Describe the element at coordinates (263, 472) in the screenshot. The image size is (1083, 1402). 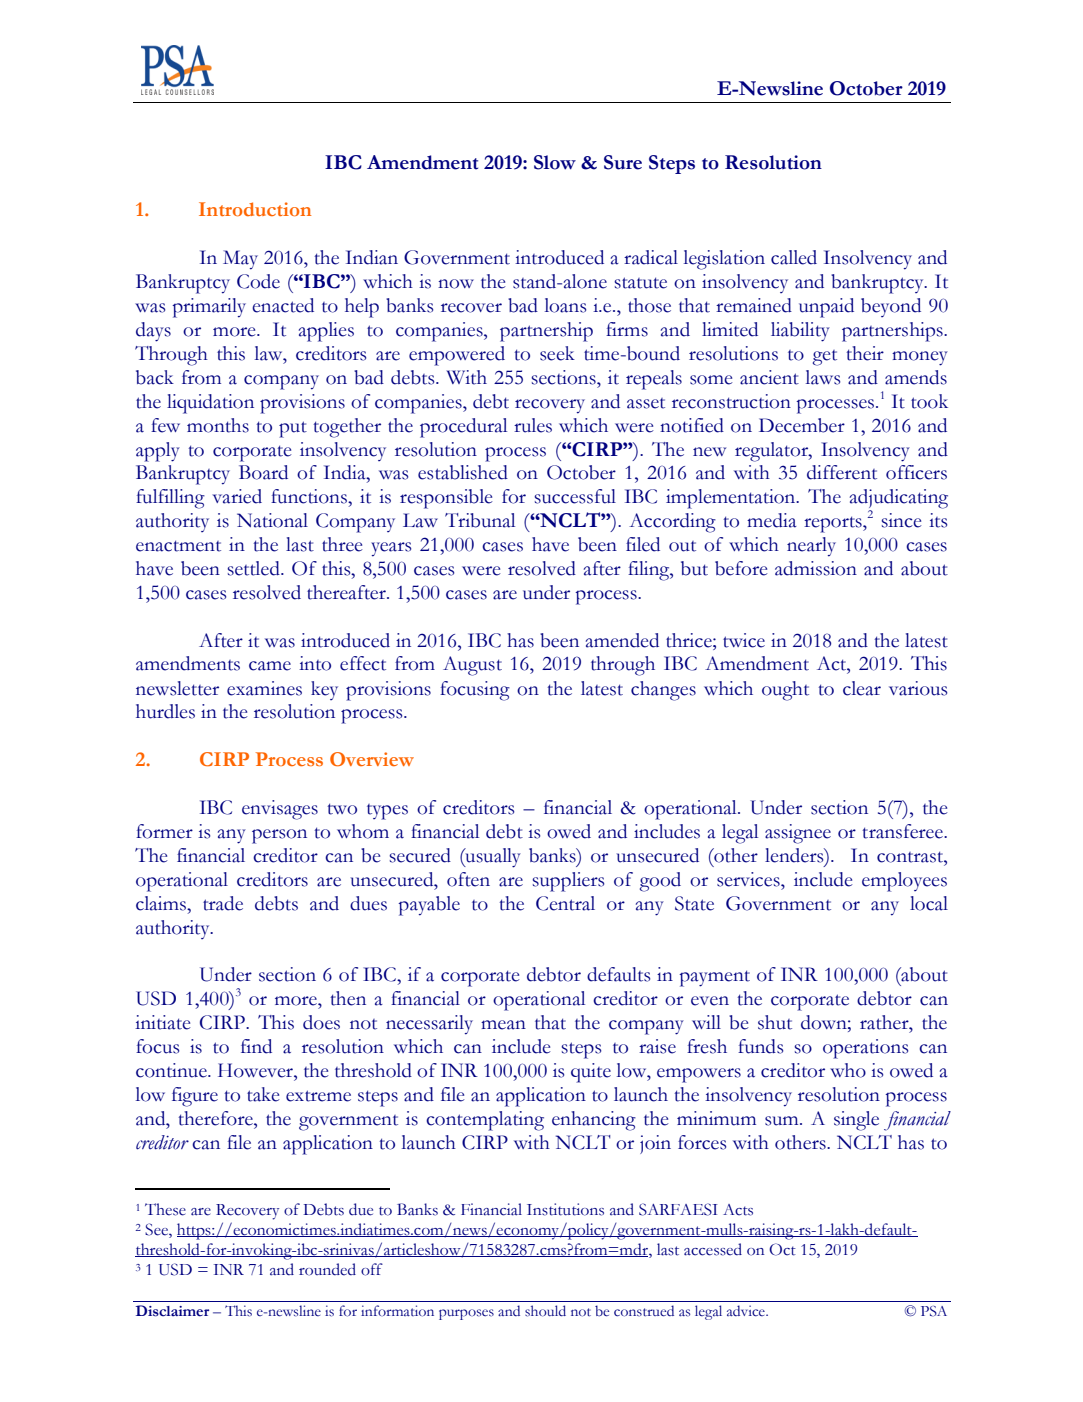
I see `Board` at that location.
